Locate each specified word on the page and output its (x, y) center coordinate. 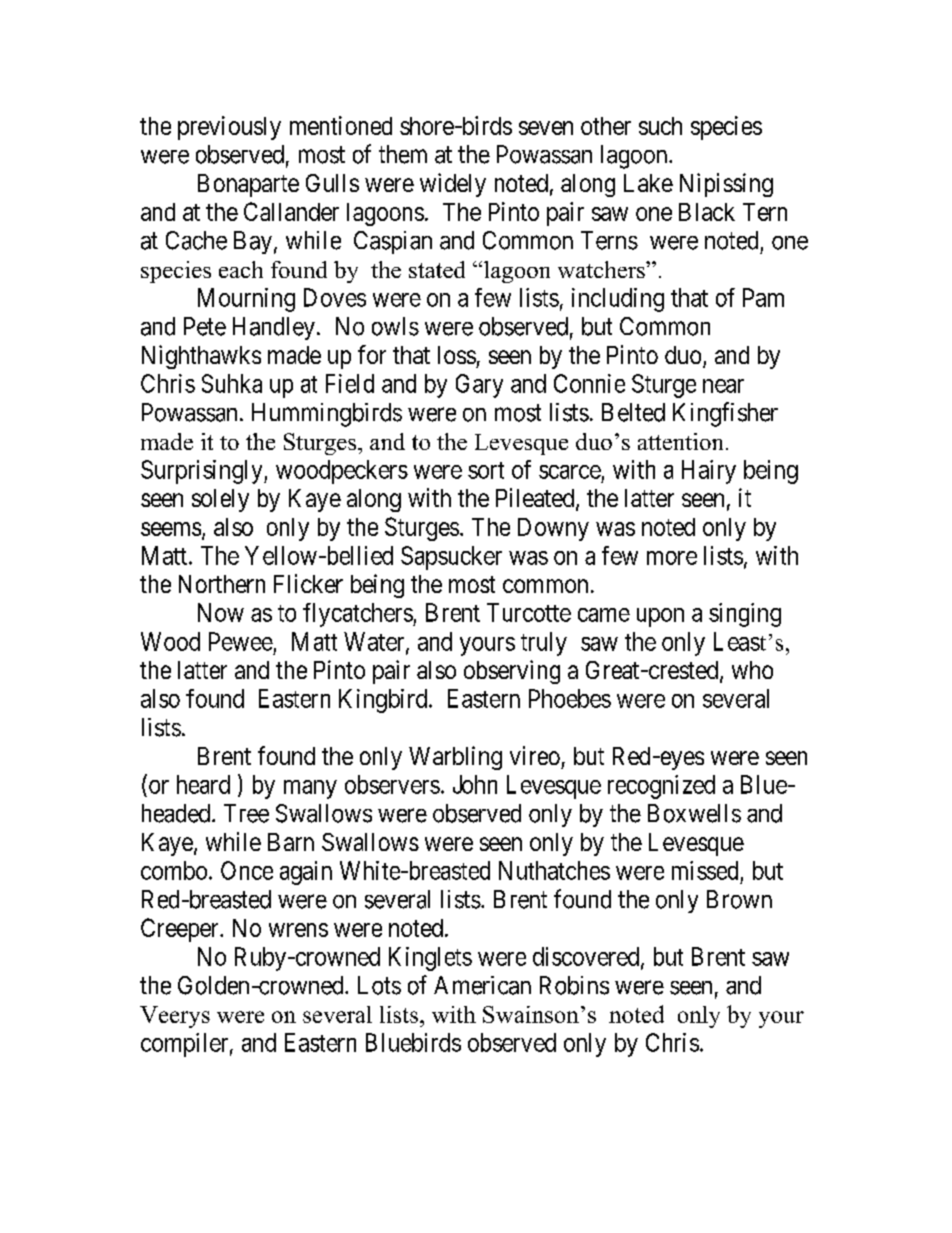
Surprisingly (203, 472)
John (475, 784)
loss (457, 355)
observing (512, 672)
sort (486, 470)
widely (453, 185)
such (660, 126)
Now (221, 612)
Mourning (246, 300)
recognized (661, 787)
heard (203, 784)
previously (229, 128)
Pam (763, 297)
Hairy (709, 472)
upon (660, 617)
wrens (298, 930)
